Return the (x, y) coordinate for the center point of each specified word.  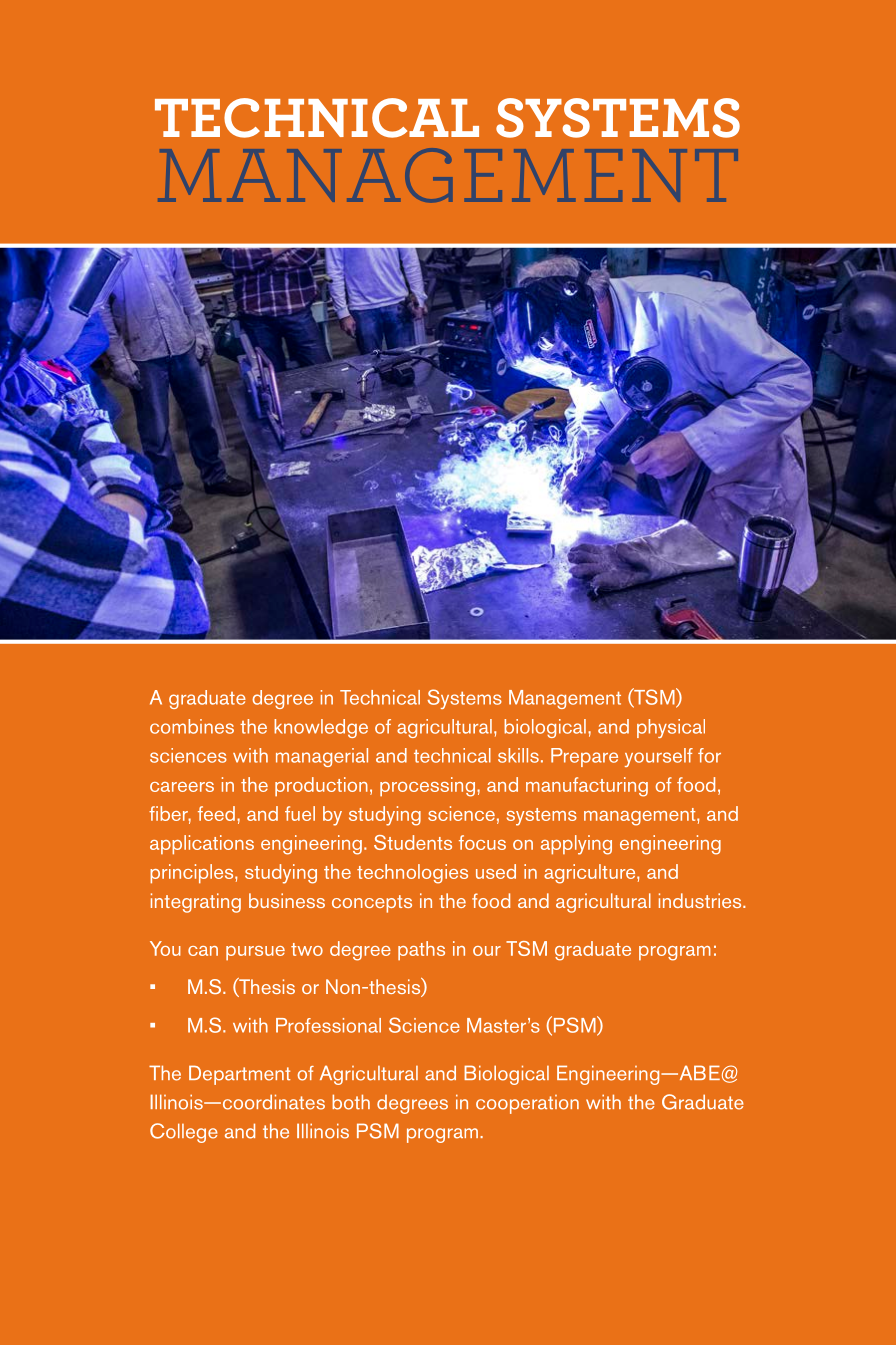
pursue (255, 953)
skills (518, 755)
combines (192, 726)
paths (421, 951)
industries (701, 900)
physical (671, 728)
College (183, 1133)
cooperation (527, 1104)
